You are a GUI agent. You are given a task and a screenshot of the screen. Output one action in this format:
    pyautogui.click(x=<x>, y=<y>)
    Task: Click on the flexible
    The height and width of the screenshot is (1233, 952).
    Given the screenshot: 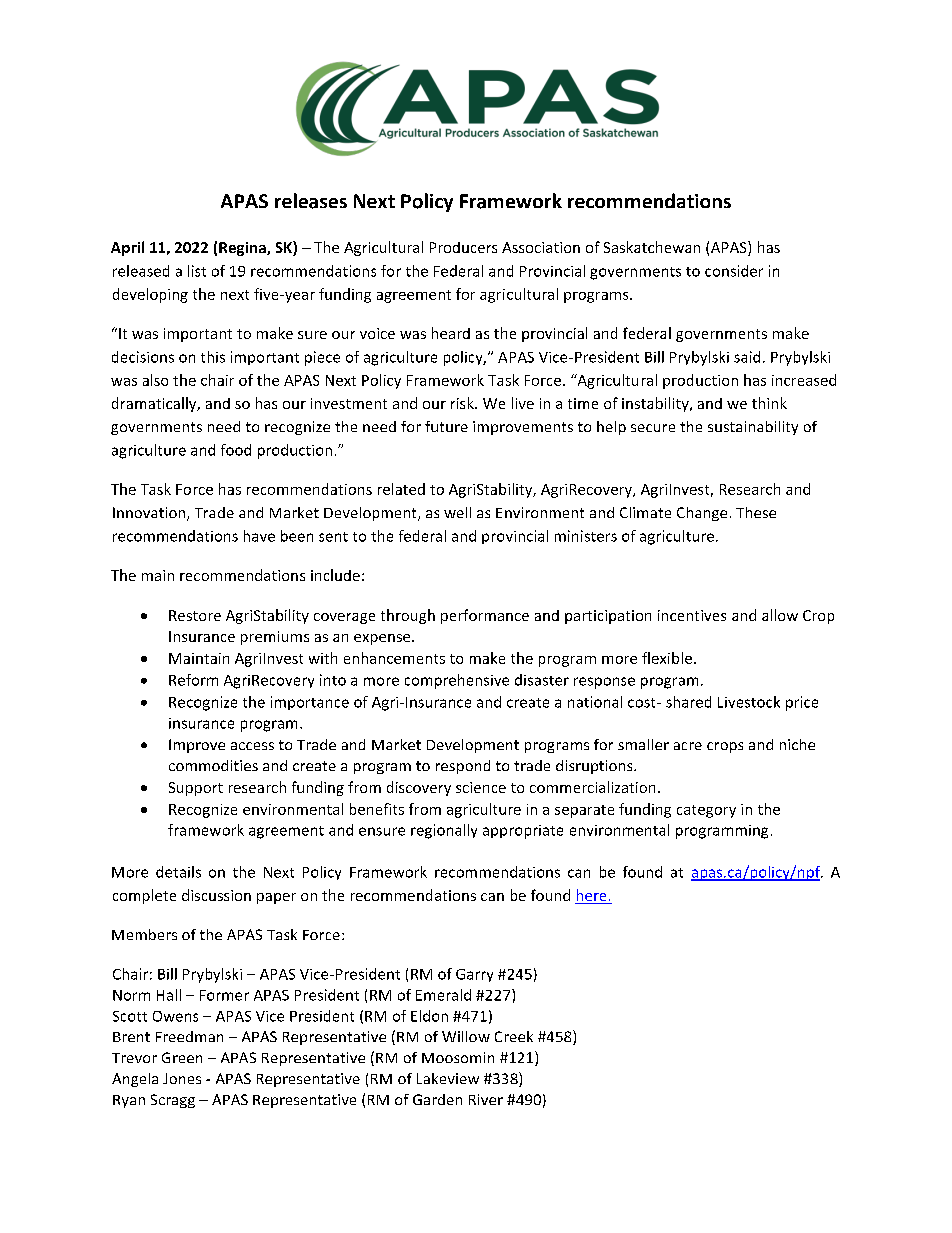 What is the action you would take?
    pyautogui.click(x=668, y=658)
